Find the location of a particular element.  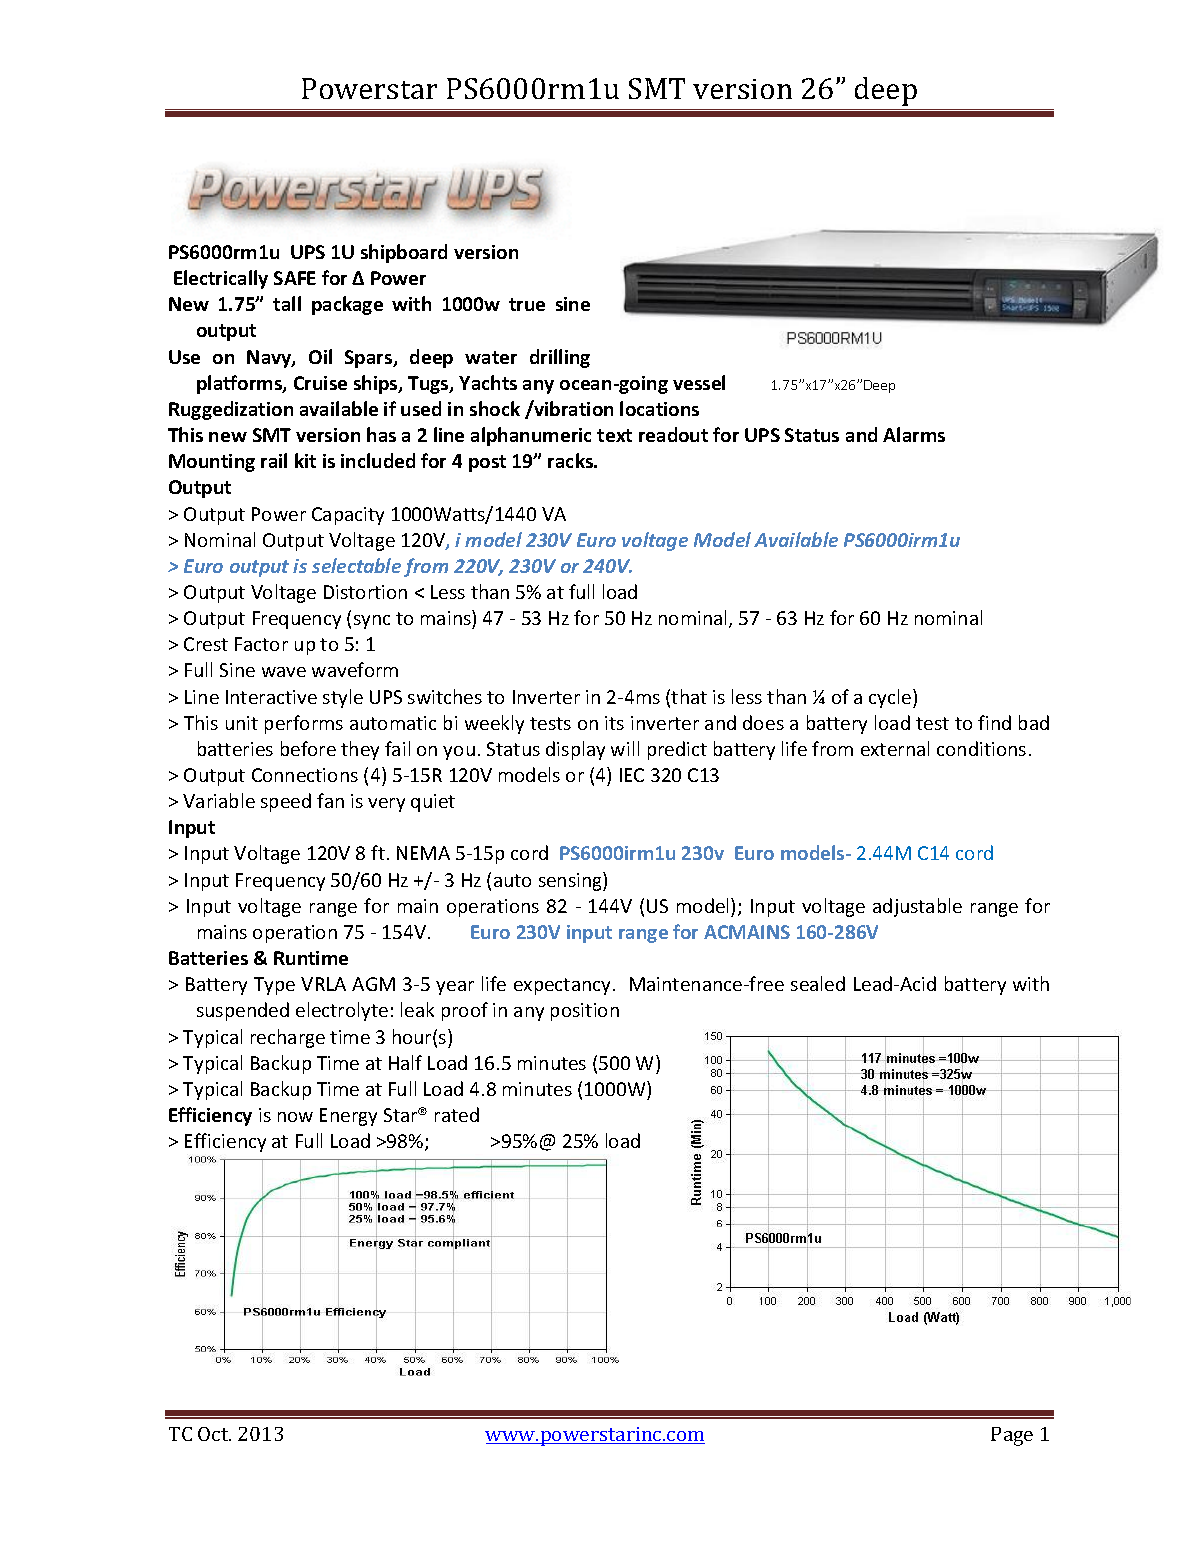

Alarms is located at coordinates (914, 434).
